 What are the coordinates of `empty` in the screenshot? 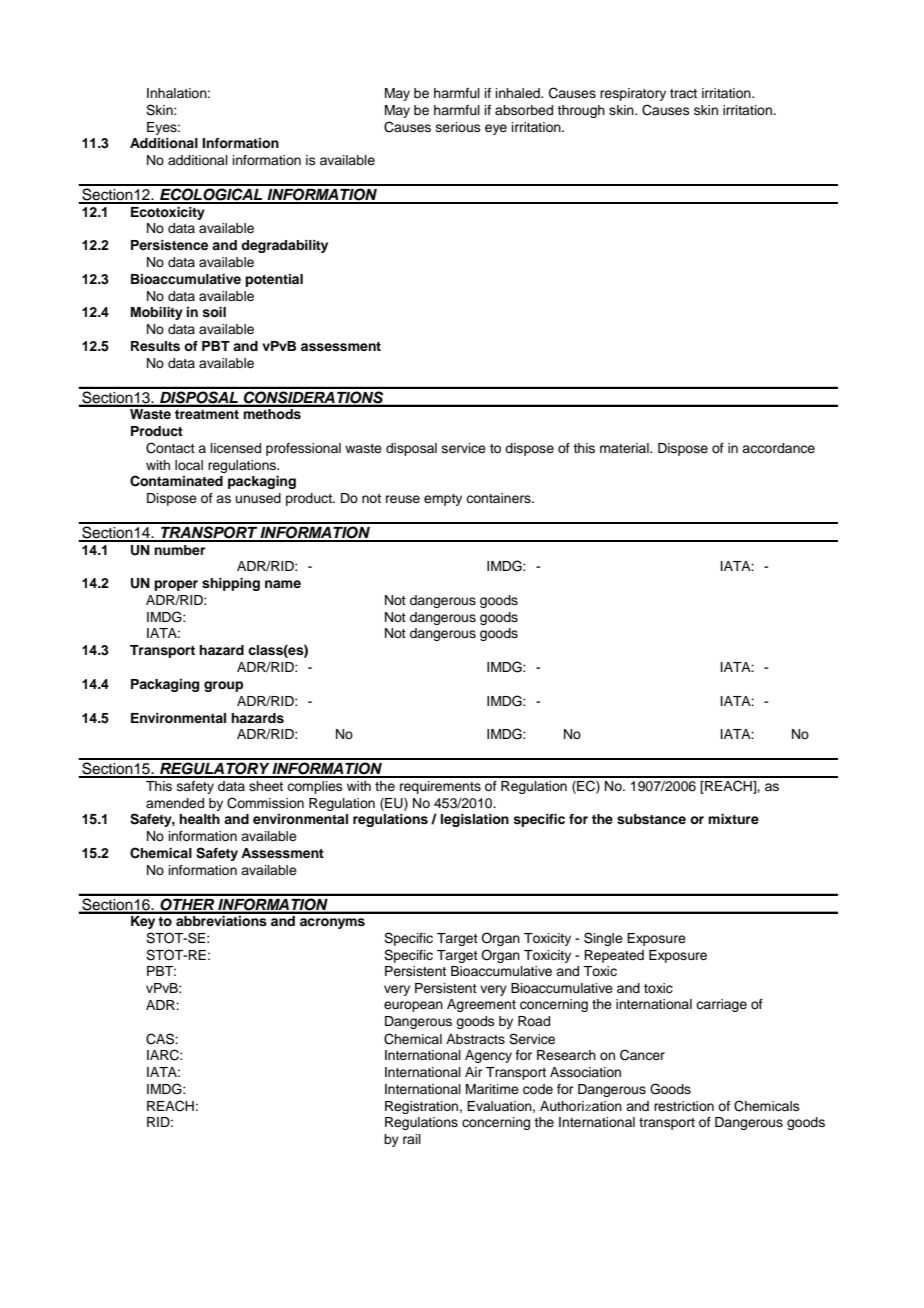 It's located at (443, 500).
